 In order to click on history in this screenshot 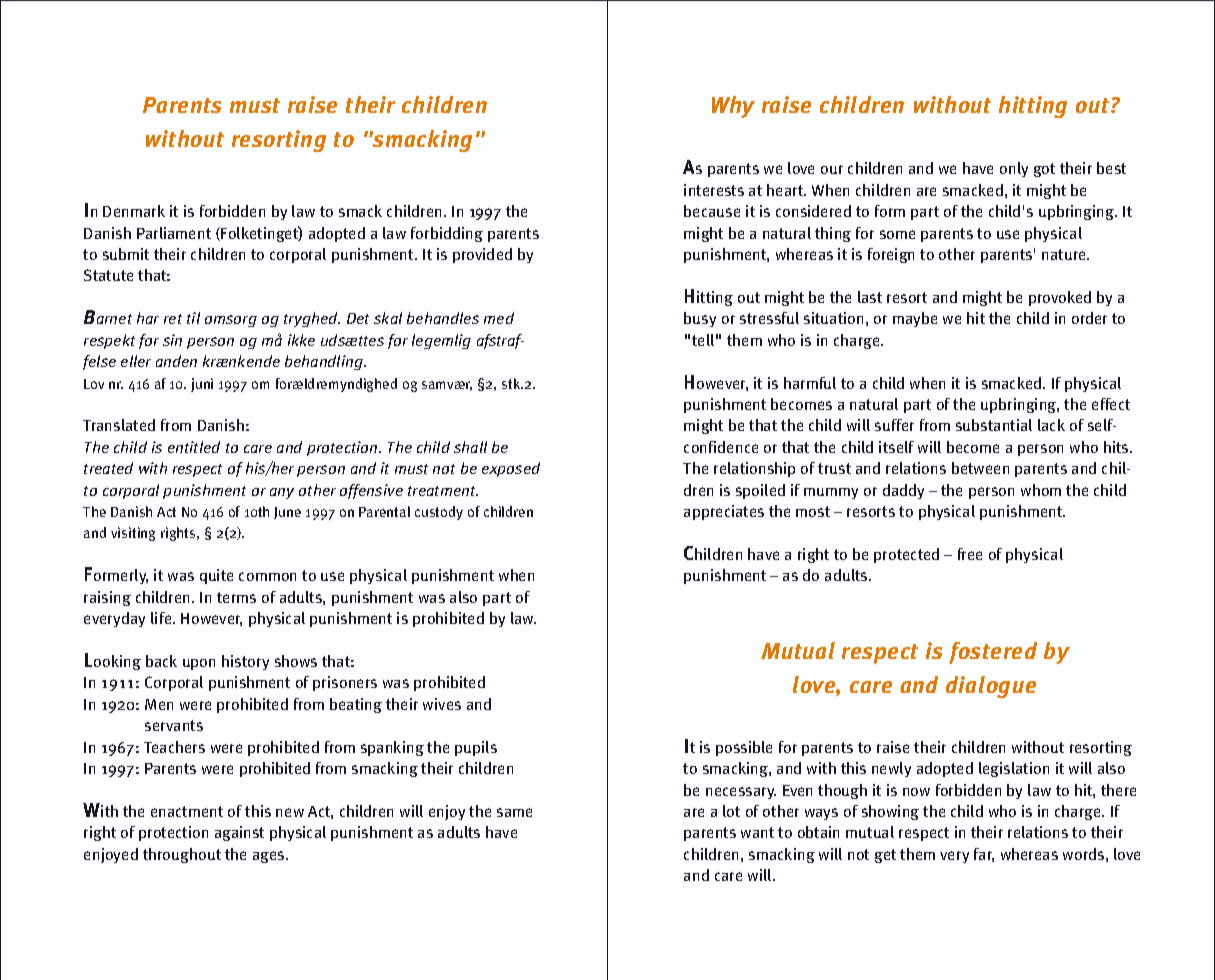, I will do `click(245, 662)`.
